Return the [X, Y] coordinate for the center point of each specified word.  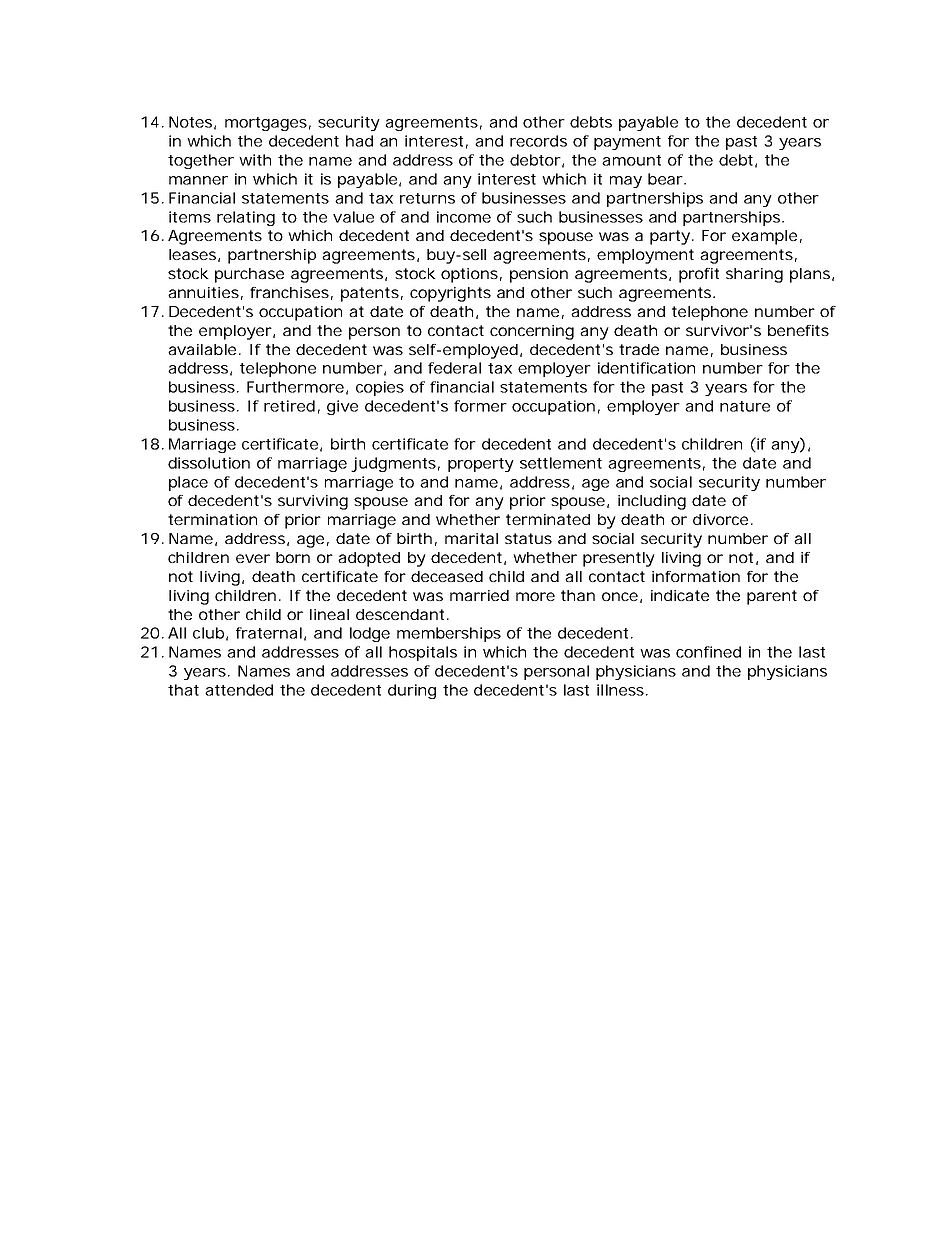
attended [239, 690]
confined [708, 652]
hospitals [423, 653]
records [538, 141]
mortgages [266, 124]
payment [627, 143]
